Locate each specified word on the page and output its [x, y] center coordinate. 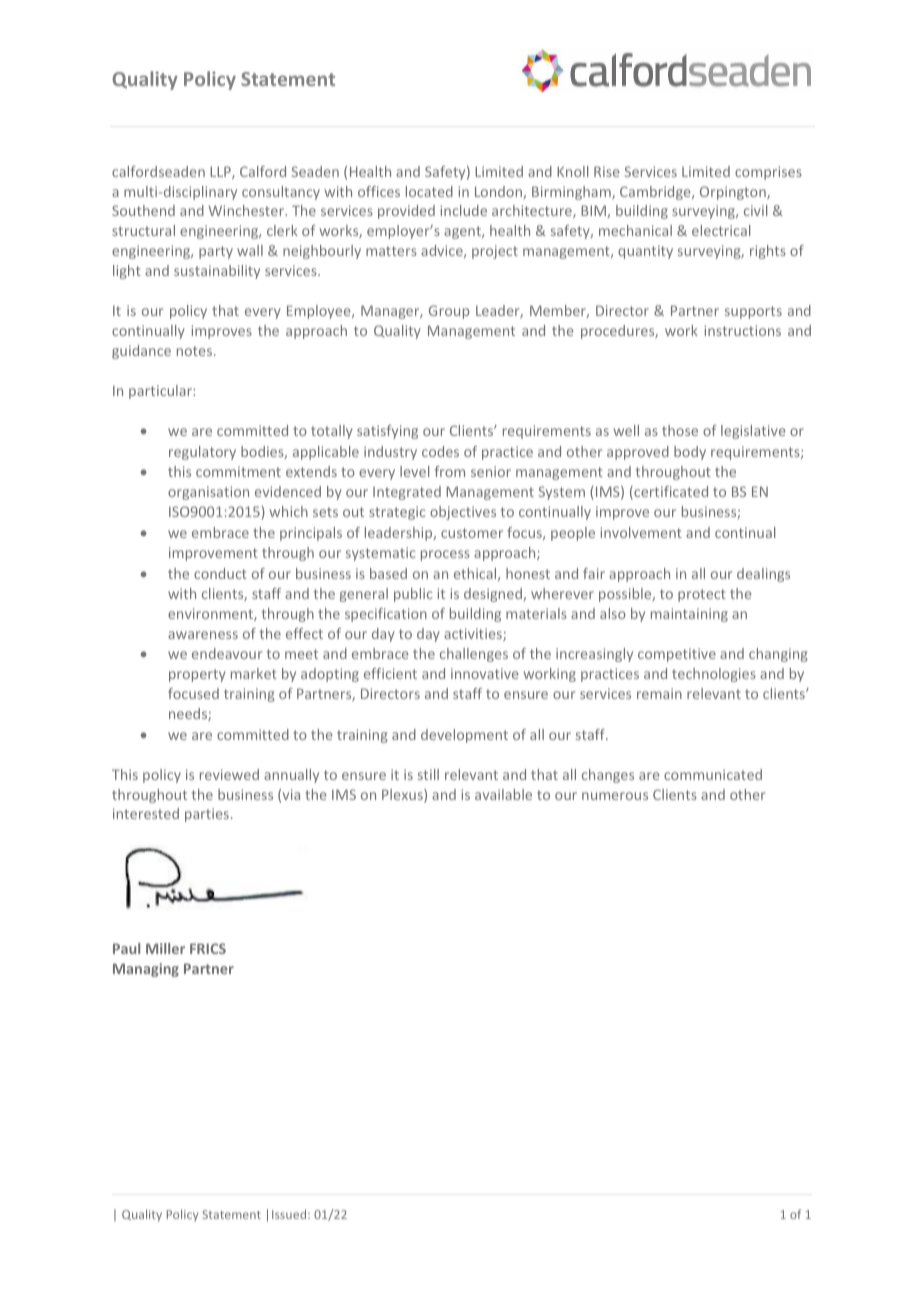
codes [440, 451]
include [464, 210]
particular [161, 392]
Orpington [734, 193]
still [428, 774]
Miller [165, 948]
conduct [220, 573]
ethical [476, 574]
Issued [290, 1214]
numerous [615, 796]
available [503, 794]
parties [207, 815]
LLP [221, 172]
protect [702, 595]
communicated [713, 774]
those [680, 430]
